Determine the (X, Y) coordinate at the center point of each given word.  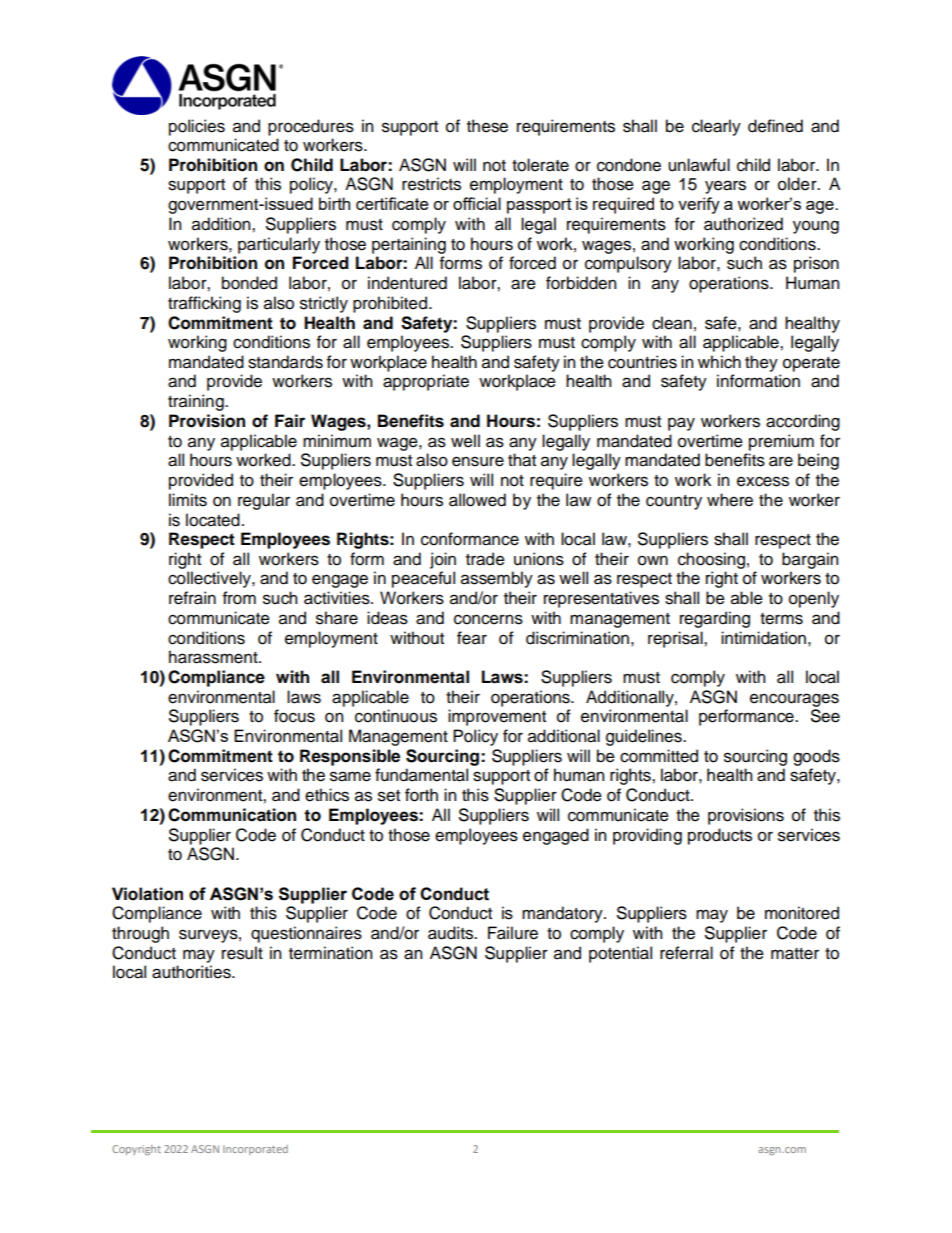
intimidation (763, 638)
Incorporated (255, 1150)
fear (472, 638)
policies (197, 127)
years (725, 187)
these (487, 126)
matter (795, 954)
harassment (214, 657)
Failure (513, 933)
